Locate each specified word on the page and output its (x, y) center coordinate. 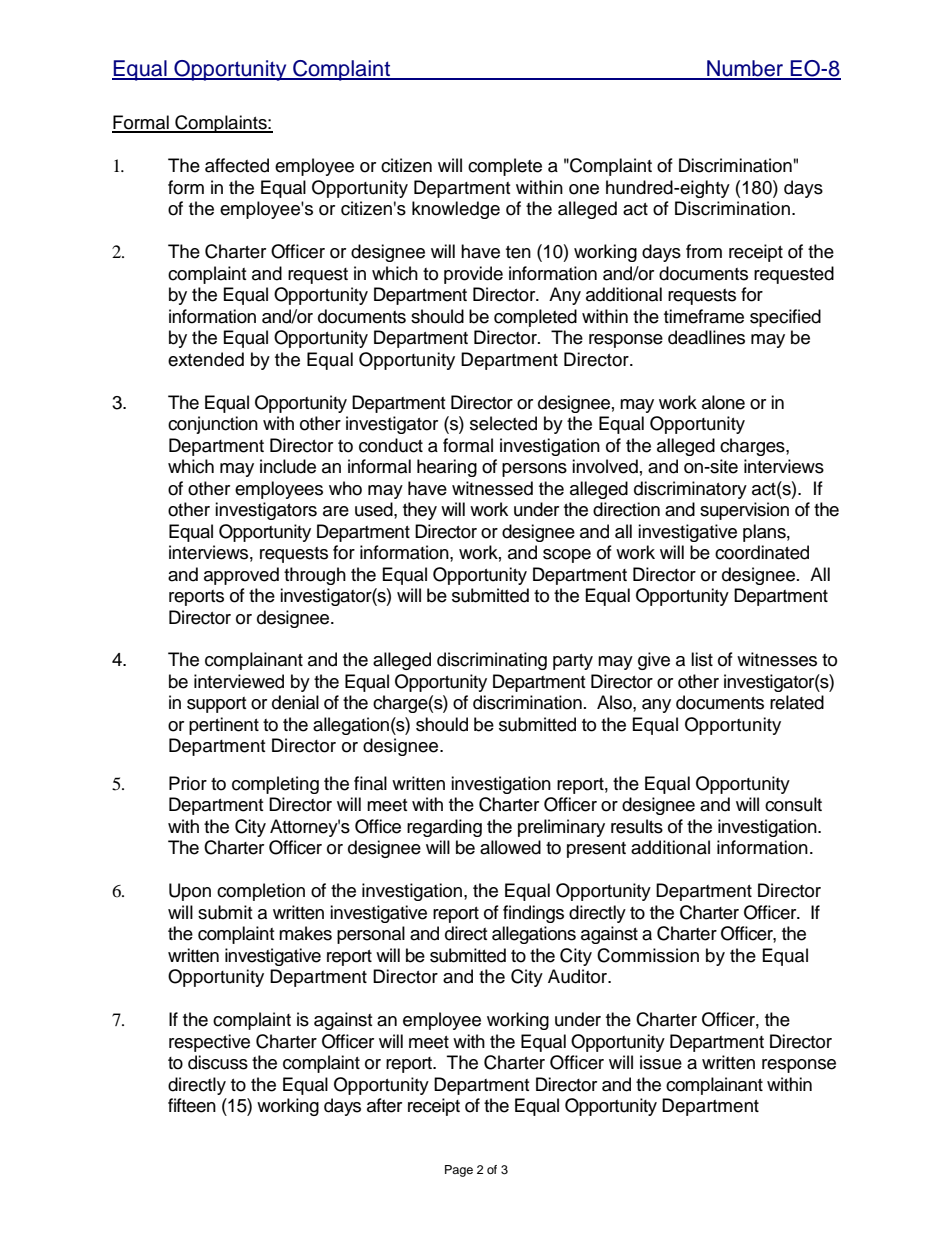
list (702, 659)
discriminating (492, 661)
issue (661, 1062)
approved (241, 576)
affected (237, 165)
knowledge (456, 210)
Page (459, 1171)
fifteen (192, 1105)
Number (745, 69)
